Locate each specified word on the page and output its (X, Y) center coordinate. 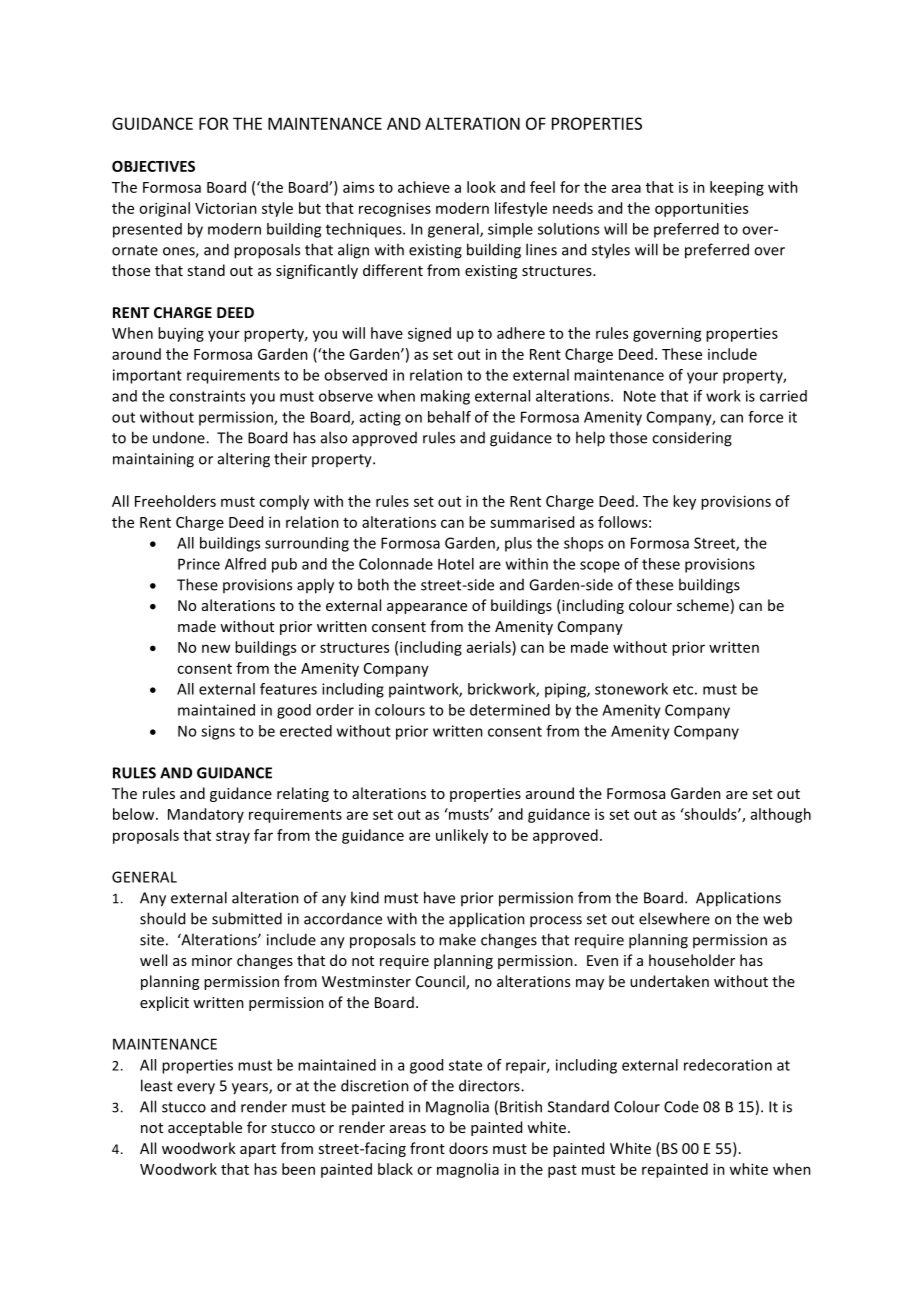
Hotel (456, 564)
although (781, 815)
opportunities (701, 209)
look (481, 187)
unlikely (462, 836)
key (684, 502)
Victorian (226, 208)
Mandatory (206, 815)
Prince (199, 564)
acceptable (205, 1128)
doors (468, 1148)
